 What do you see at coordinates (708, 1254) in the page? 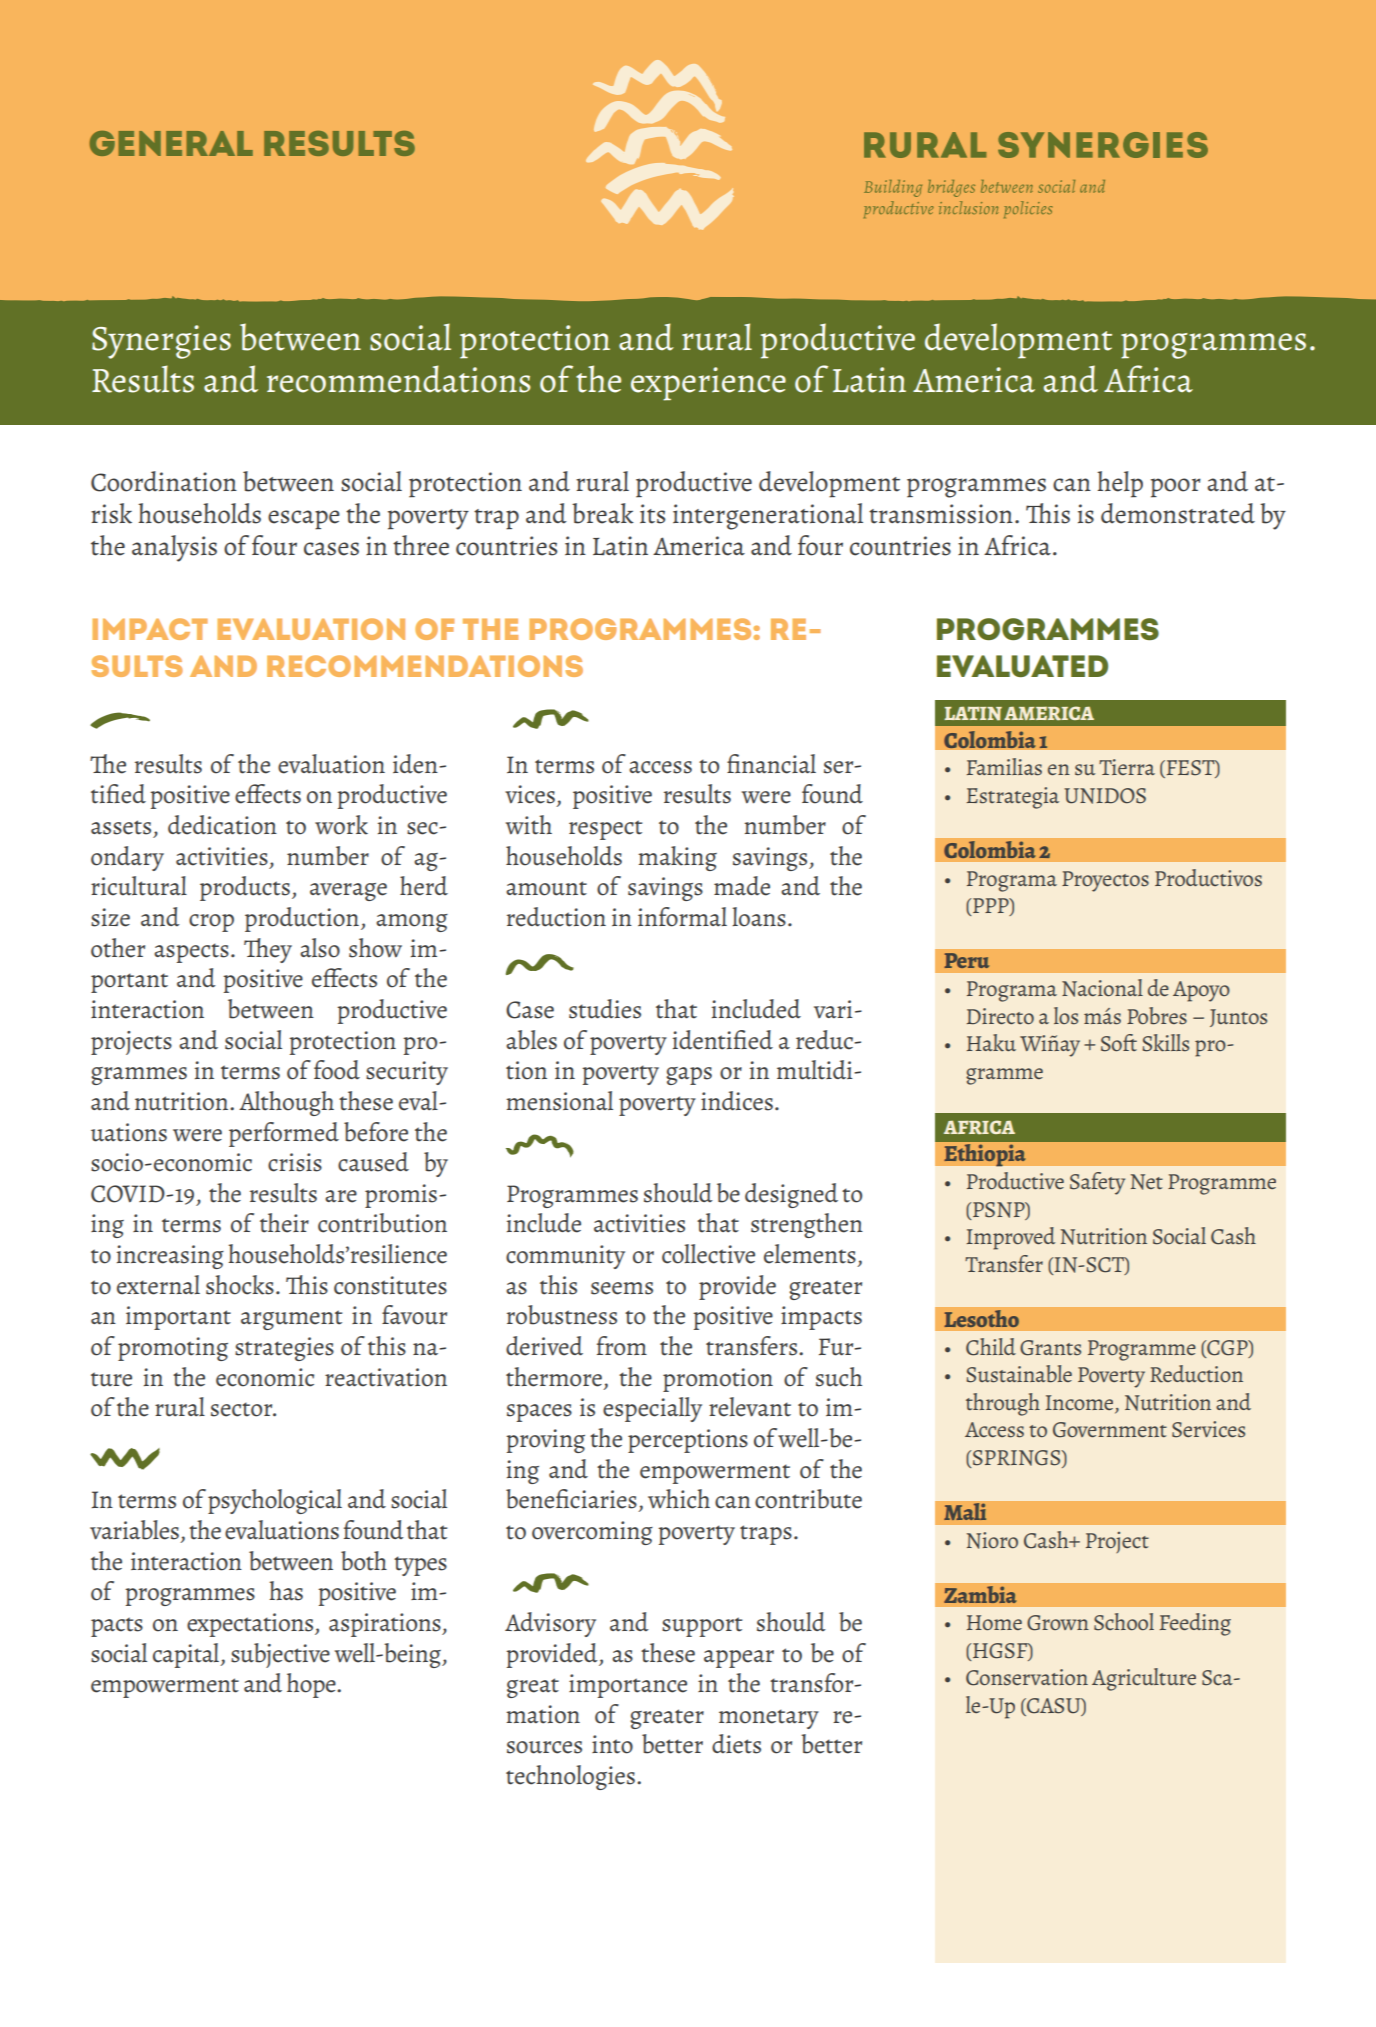
I see `collective` at bounding box center [708, 1254].
